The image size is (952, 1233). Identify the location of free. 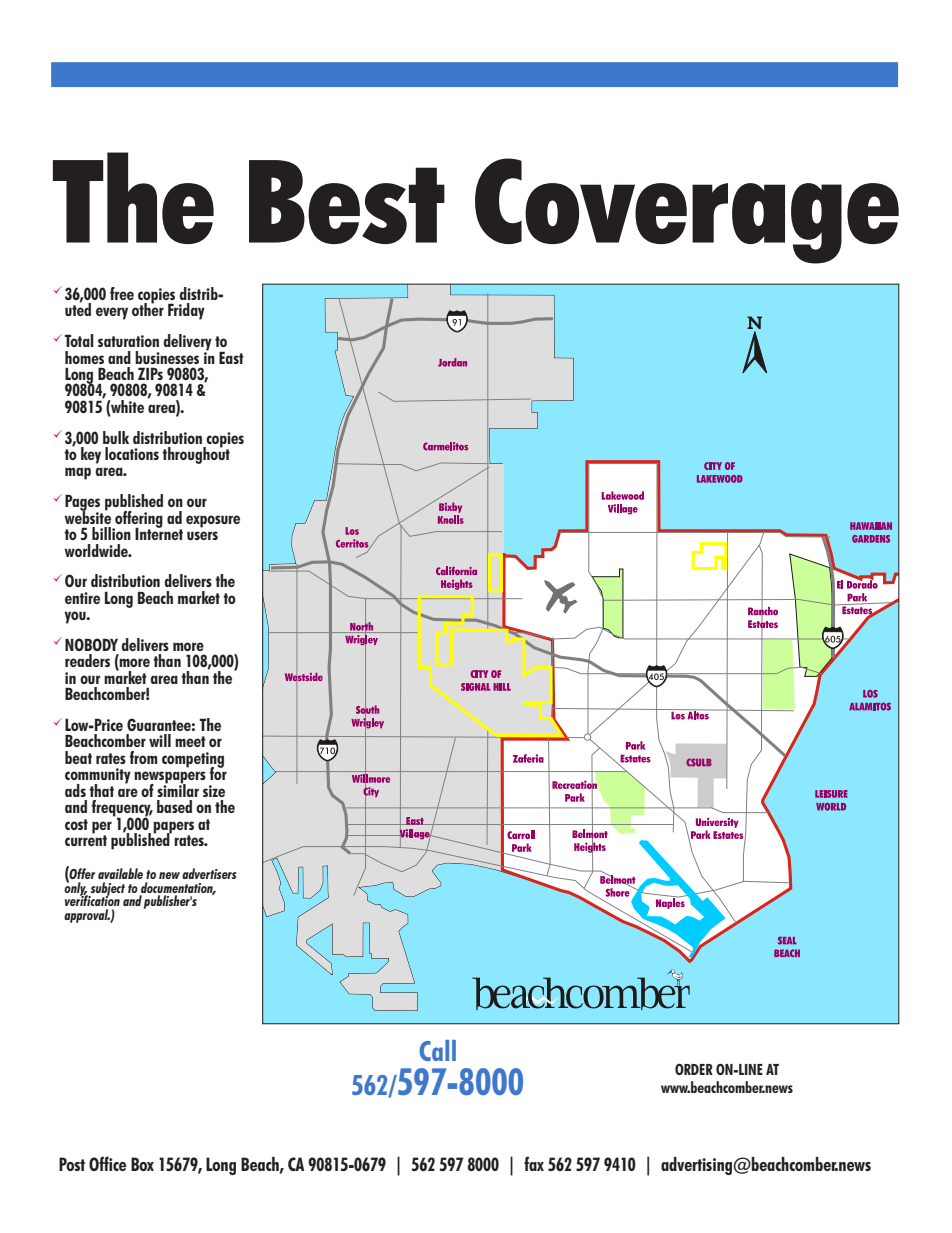
(122, 293).
